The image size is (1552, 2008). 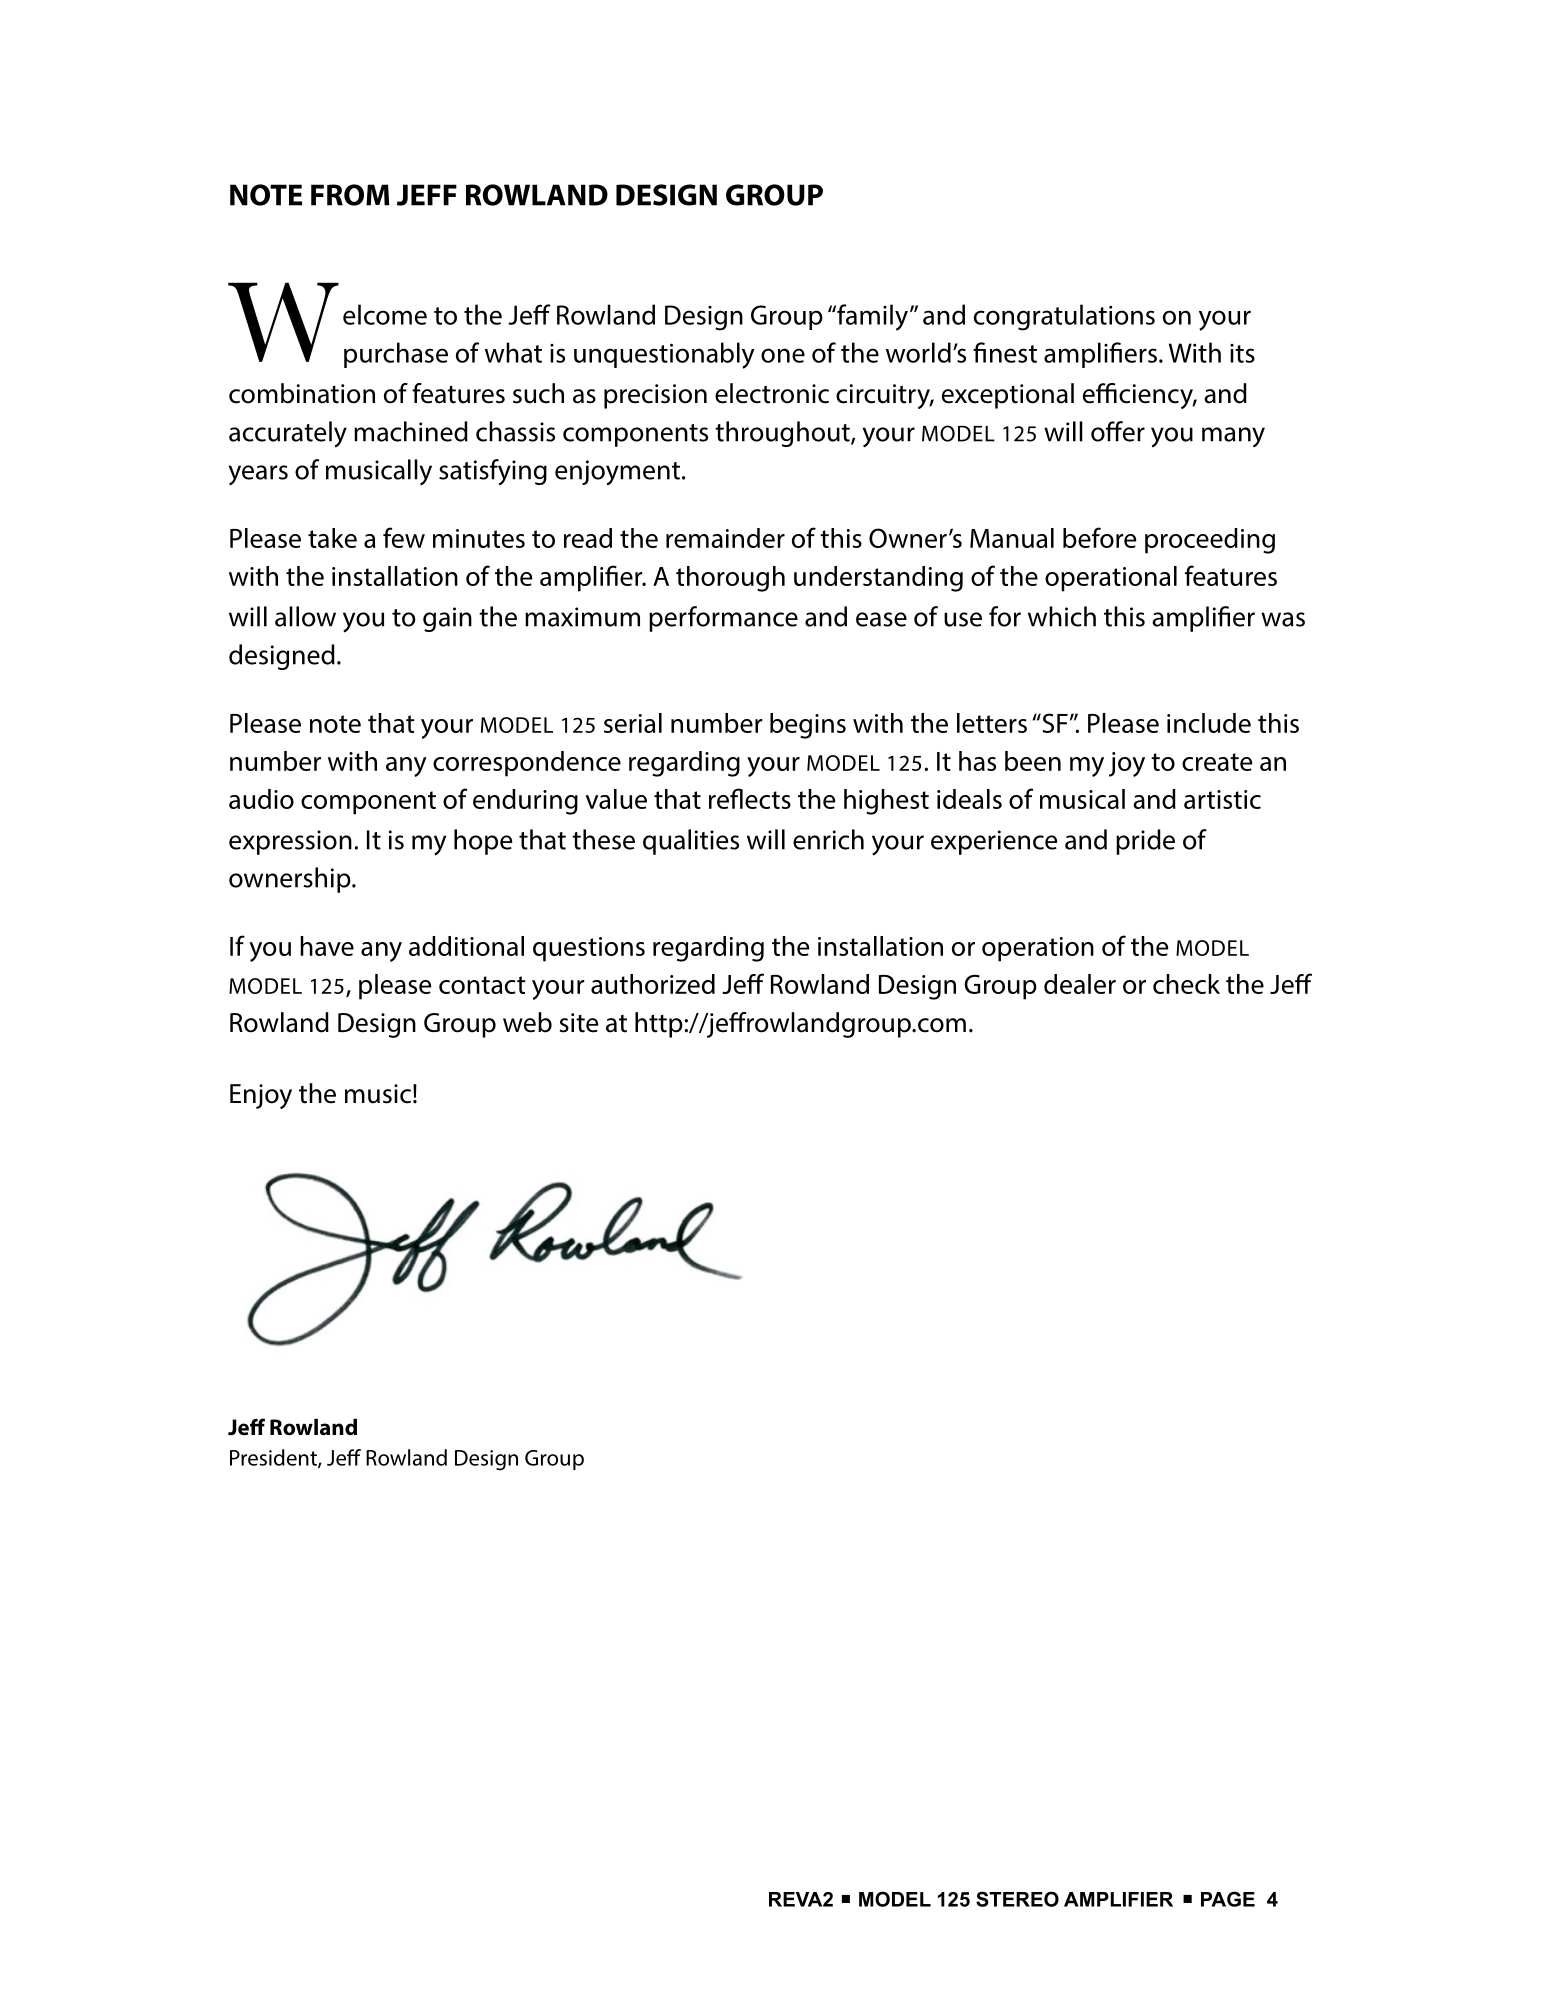 I want to click on PAGE, so click(x=1228, y=1899).
